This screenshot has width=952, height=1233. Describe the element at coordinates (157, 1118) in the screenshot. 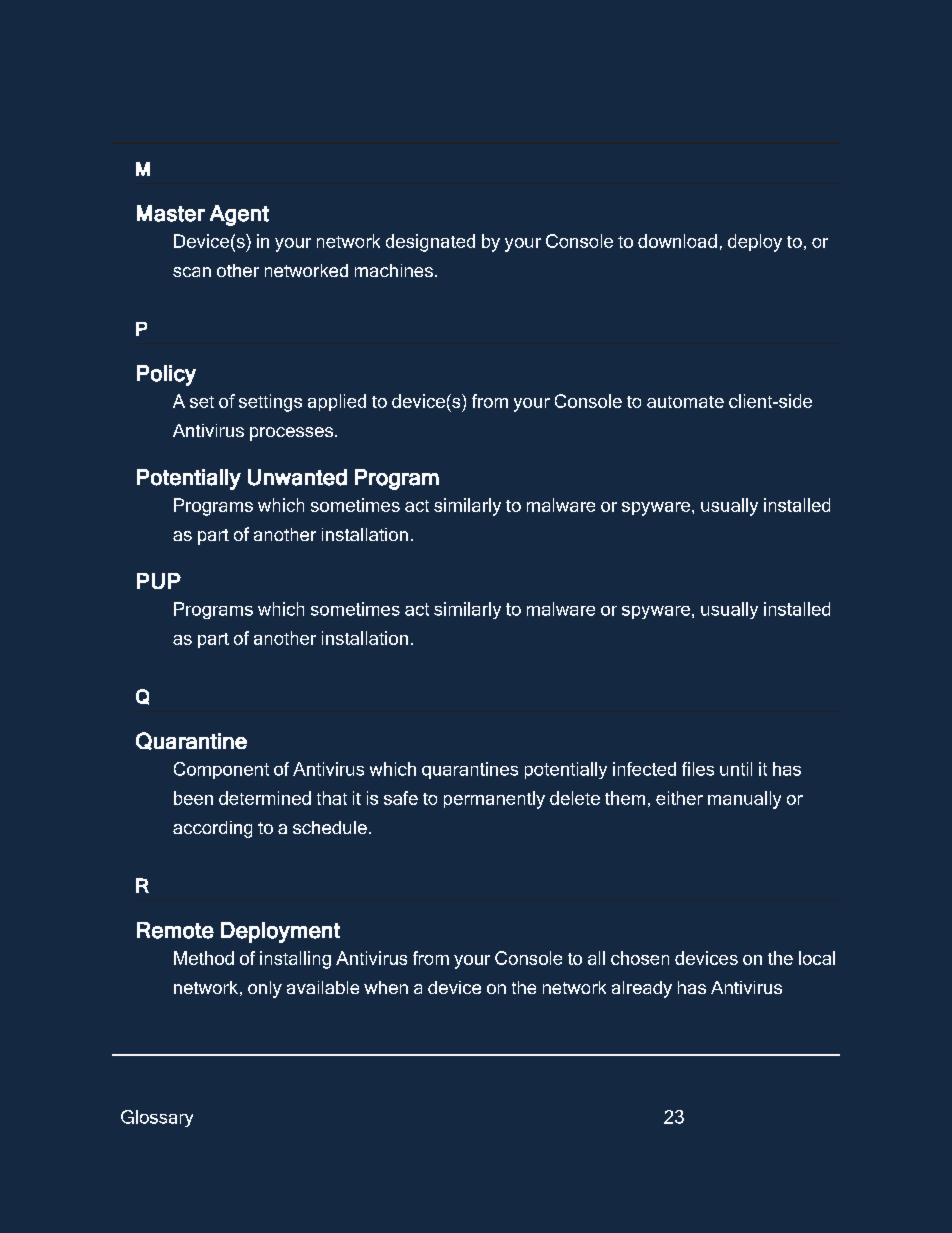

I see `Glossary` at that location.
